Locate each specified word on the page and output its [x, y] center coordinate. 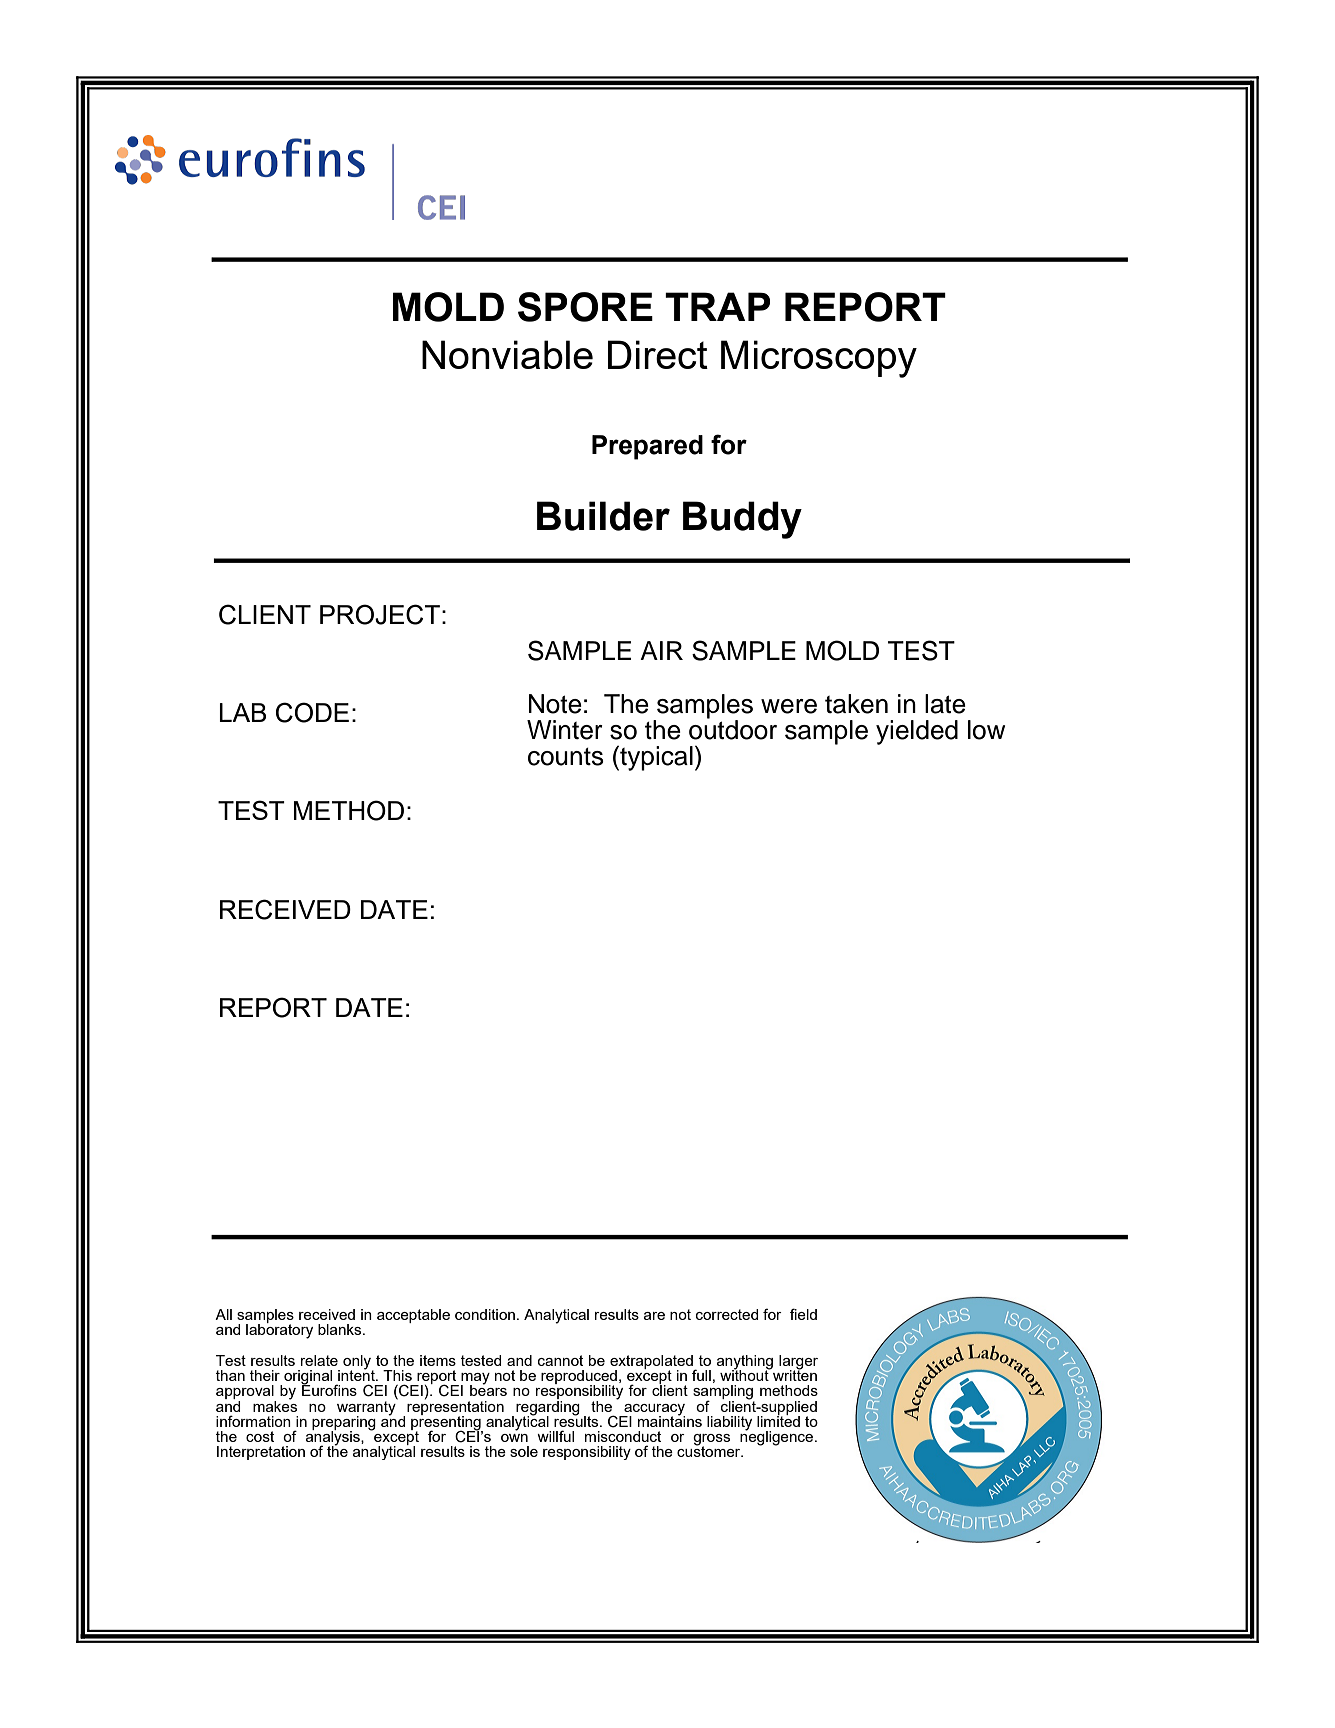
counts [566, 757]
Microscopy [819, 359]
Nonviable [507, 354]
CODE [312, 712]
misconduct [623, 1436]
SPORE [585, 307]
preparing [344, 1424]
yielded [917, 732]
